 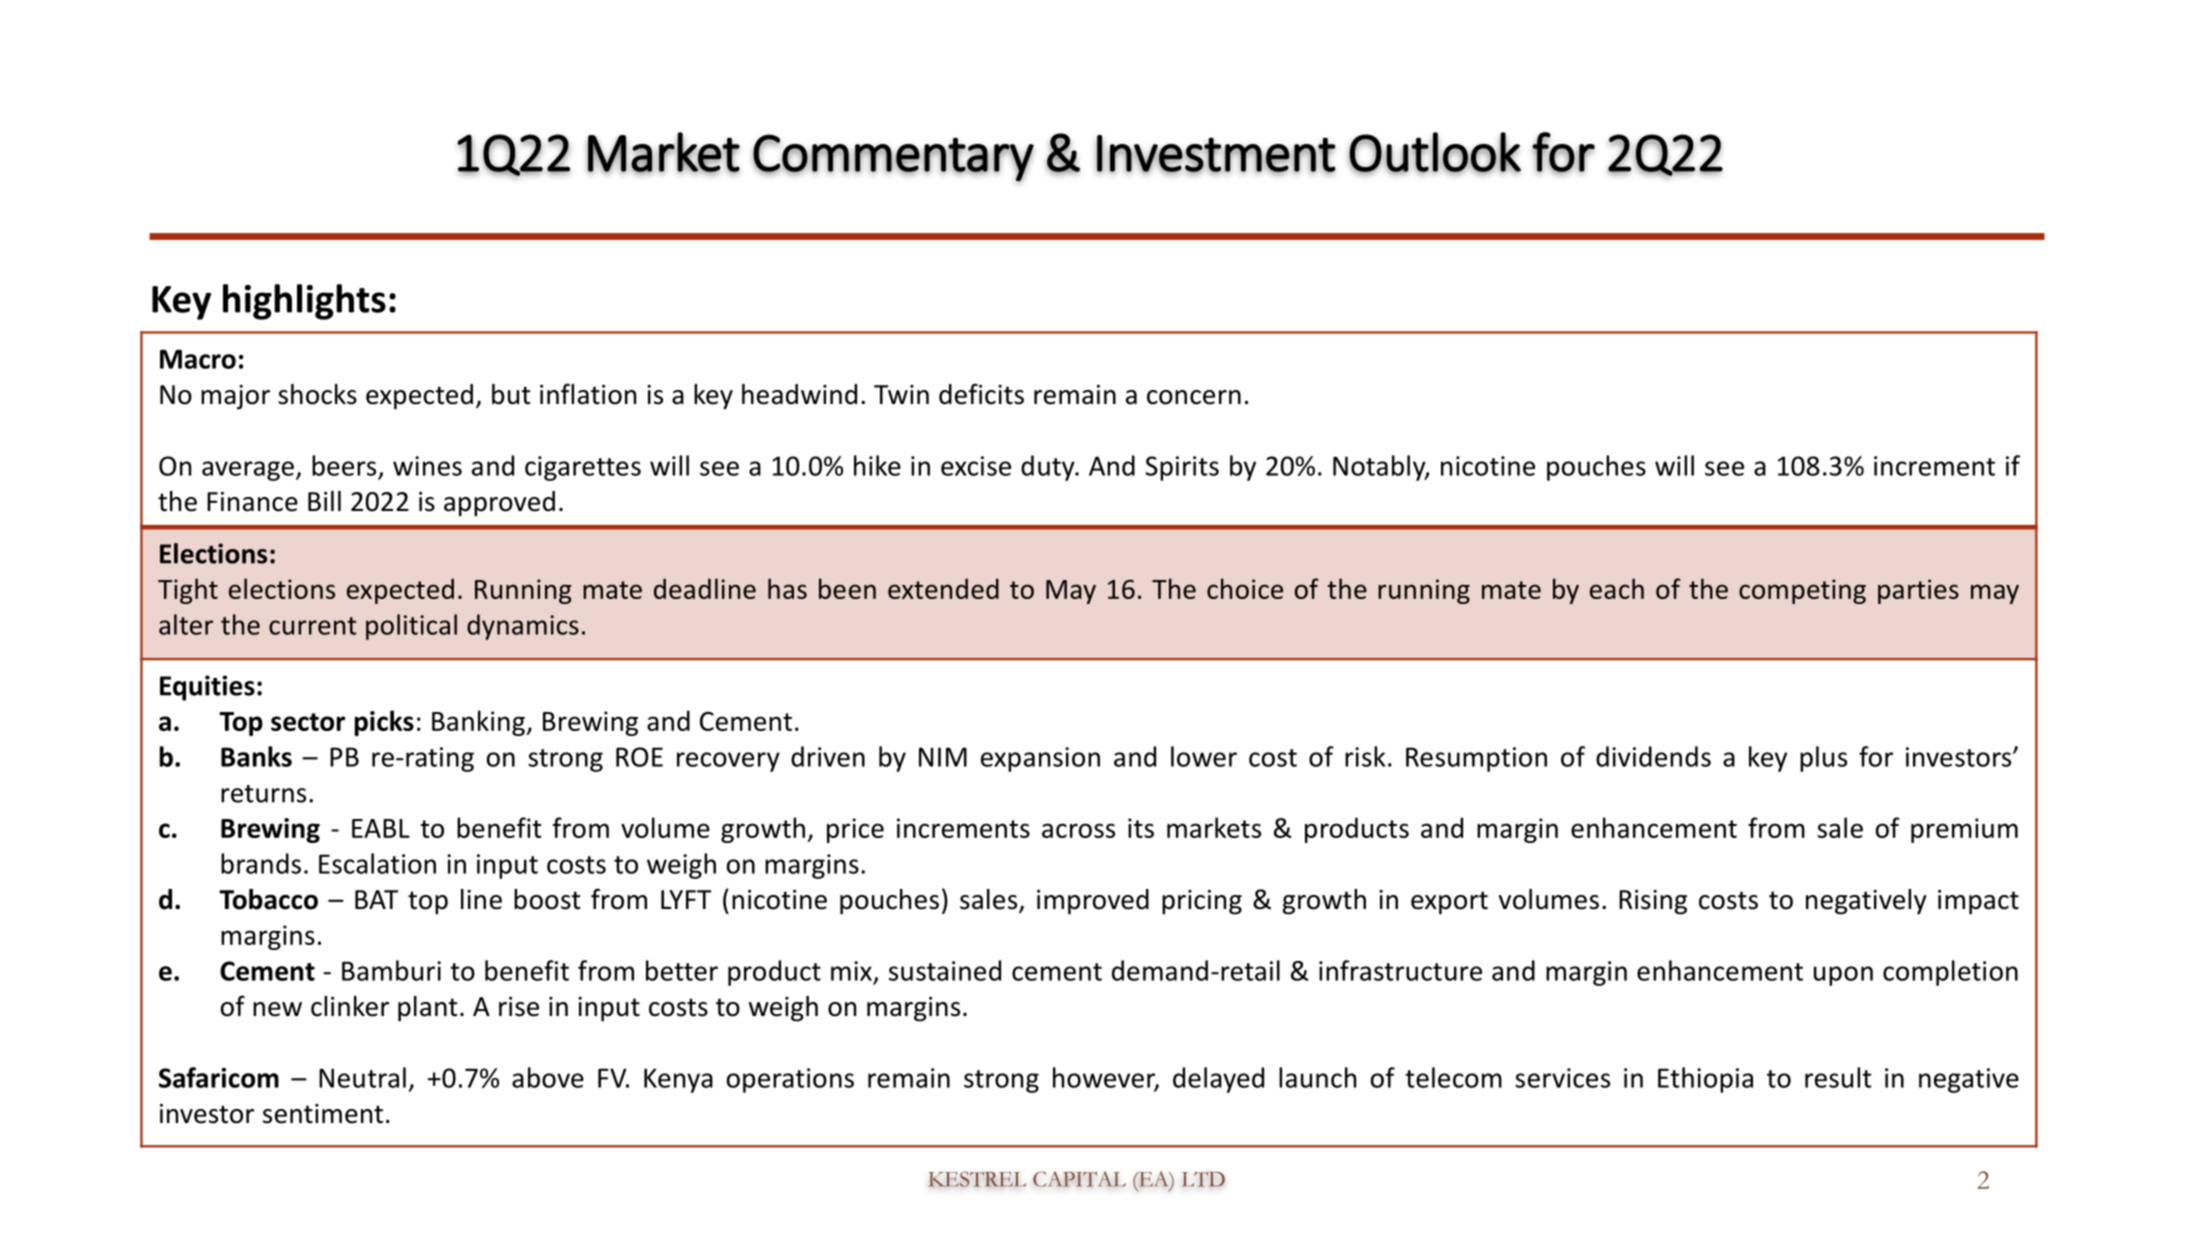 I want to click on Bill, so click(x=324, y=501).
